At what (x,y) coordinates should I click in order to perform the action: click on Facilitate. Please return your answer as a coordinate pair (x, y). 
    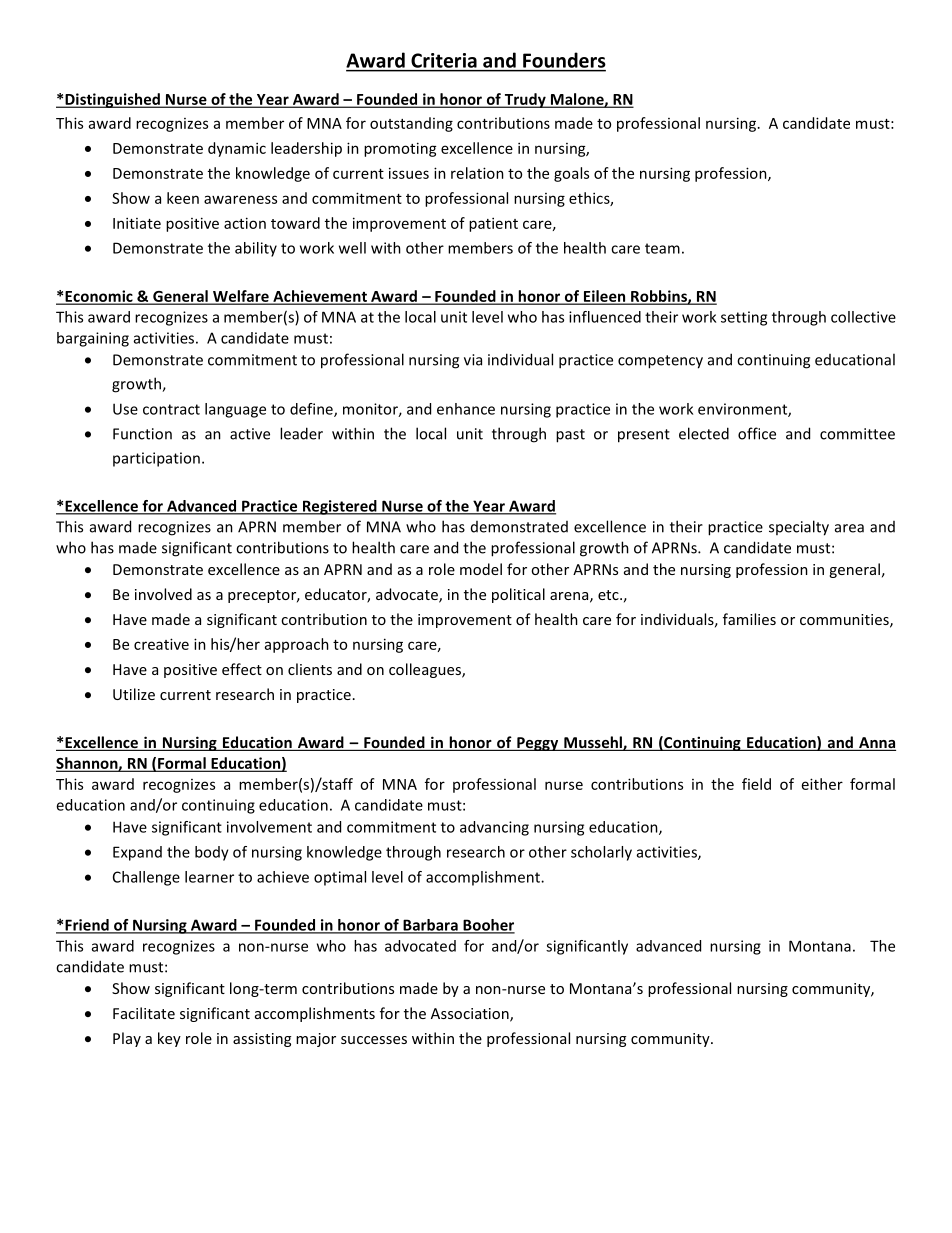
    Looking at the image, I should click on (144, 1013).
